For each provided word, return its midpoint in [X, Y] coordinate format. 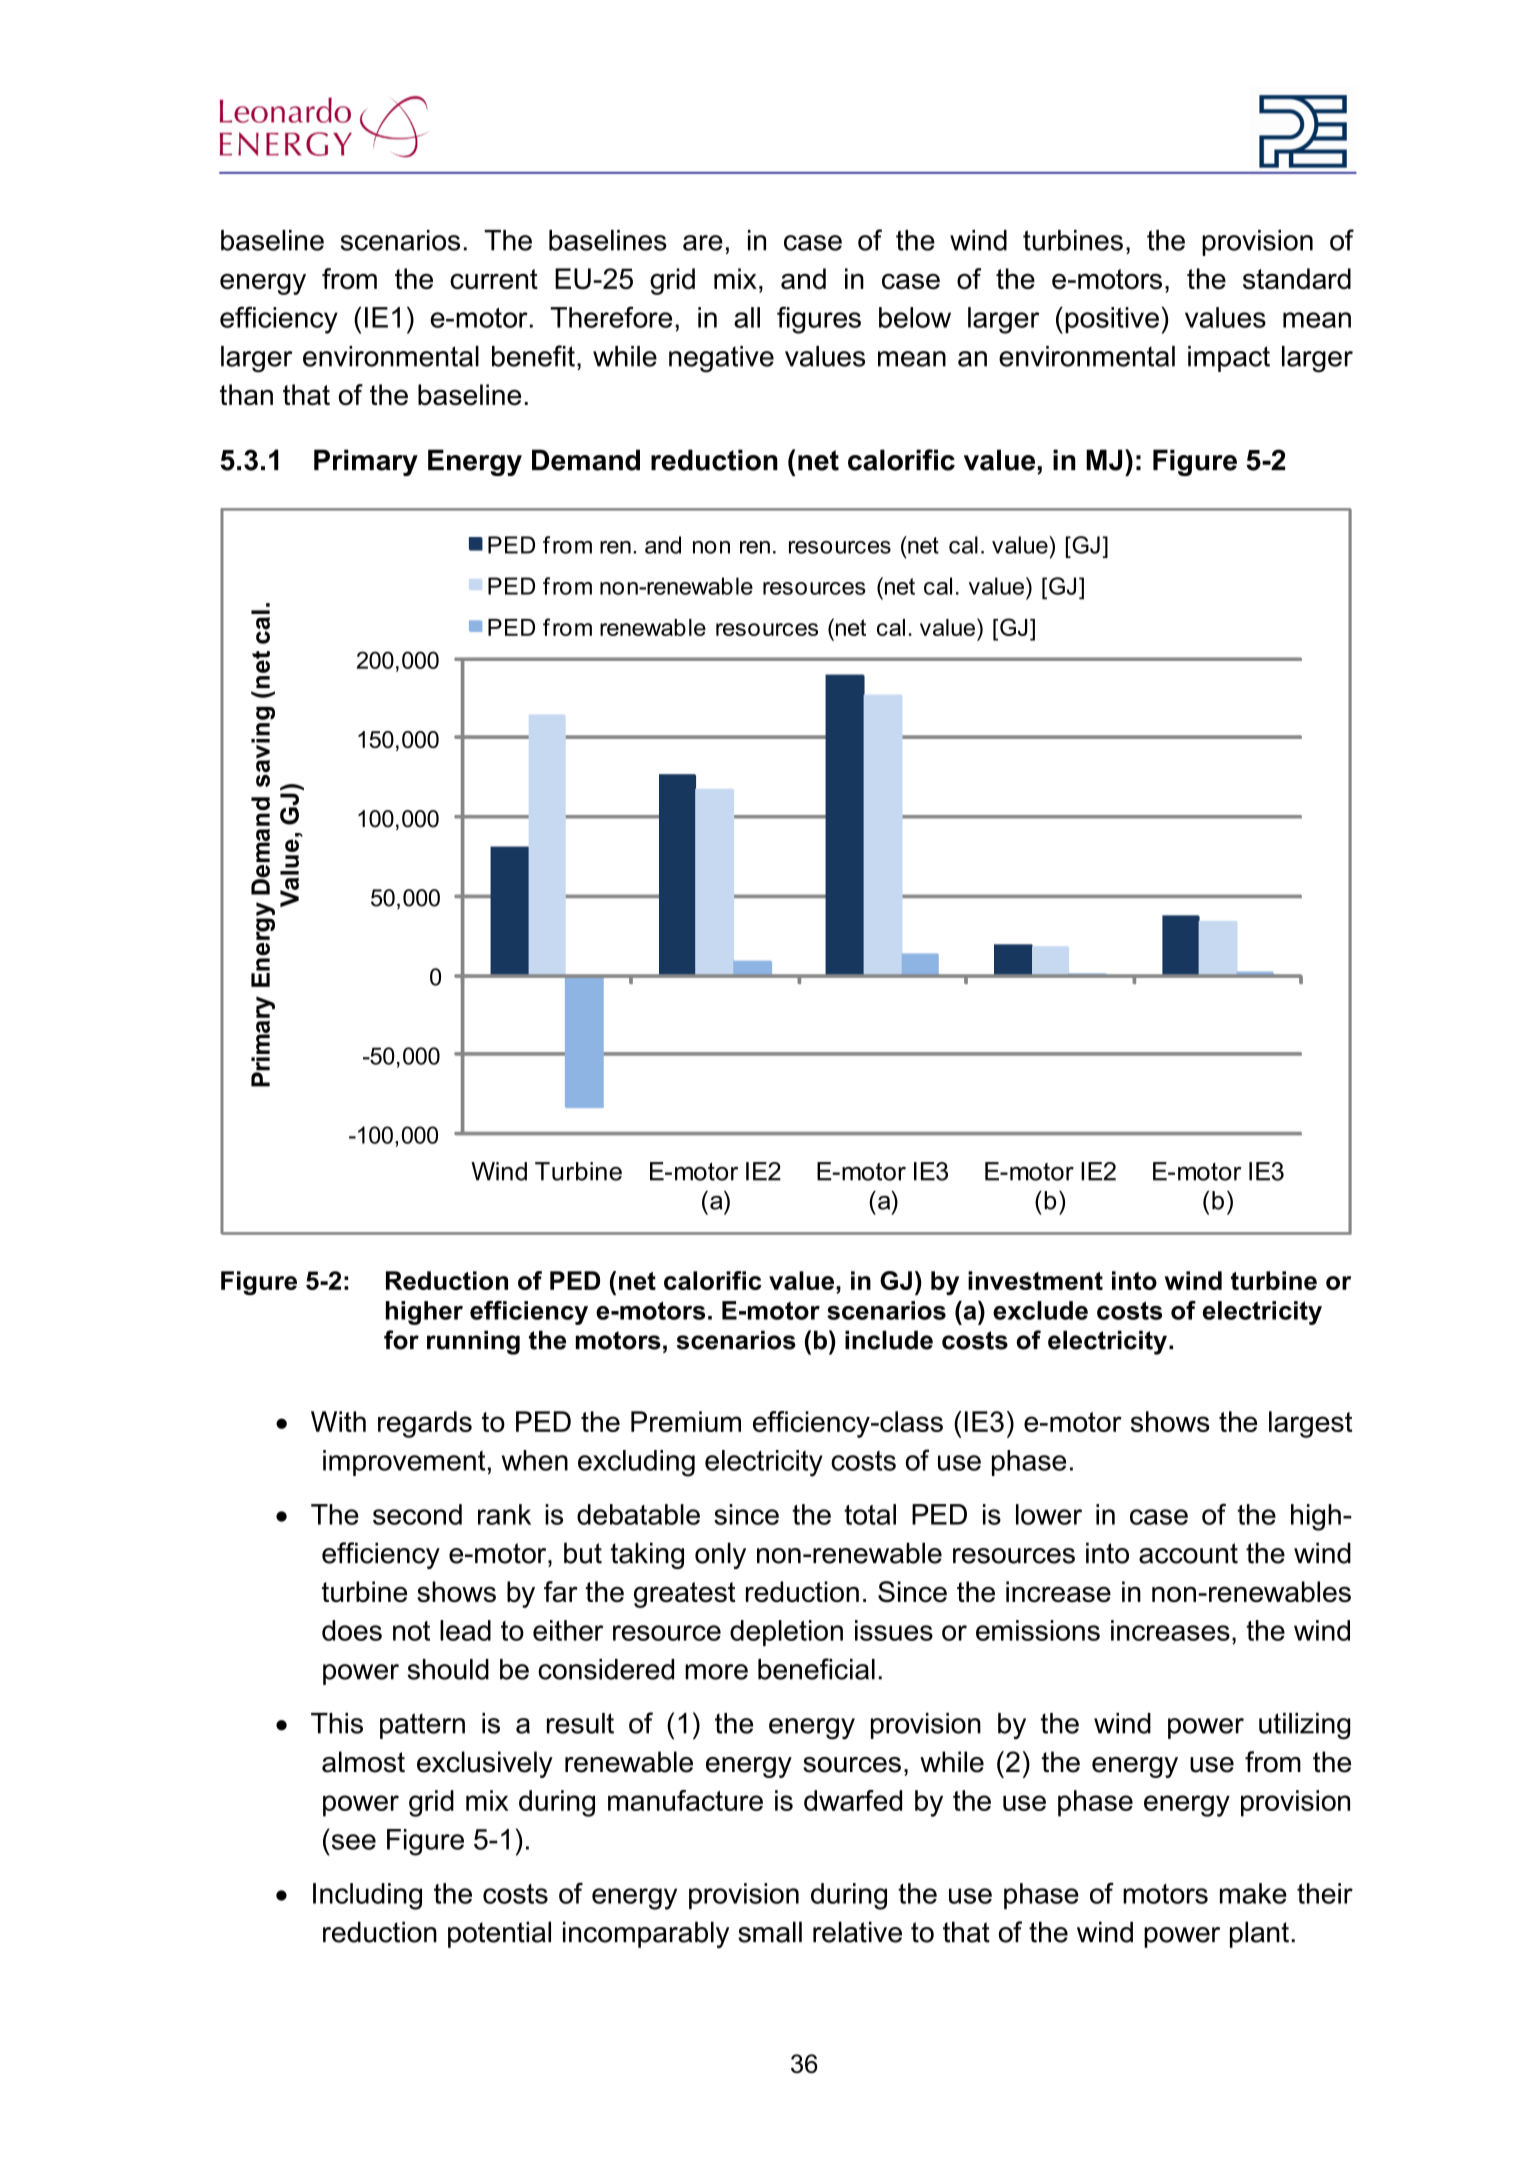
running [473, 1342]
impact [1229, 359]
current [494, 279]
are [703, 243]
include [889, 1340]
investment [1035, 1280]
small [770, 1932]
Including [367, 1896]
